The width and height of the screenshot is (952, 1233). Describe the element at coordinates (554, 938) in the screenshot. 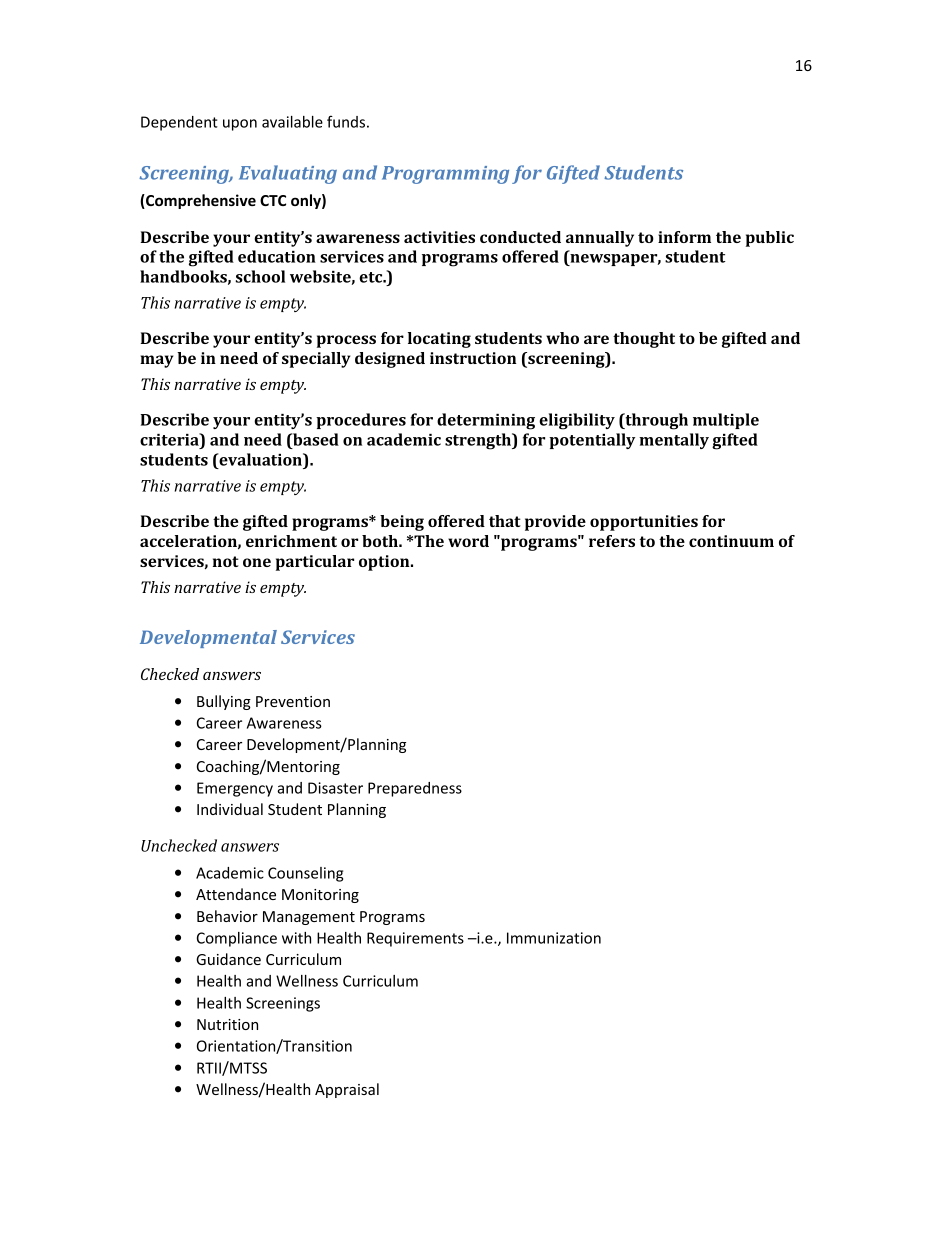

I see `Immunization` at that location.
